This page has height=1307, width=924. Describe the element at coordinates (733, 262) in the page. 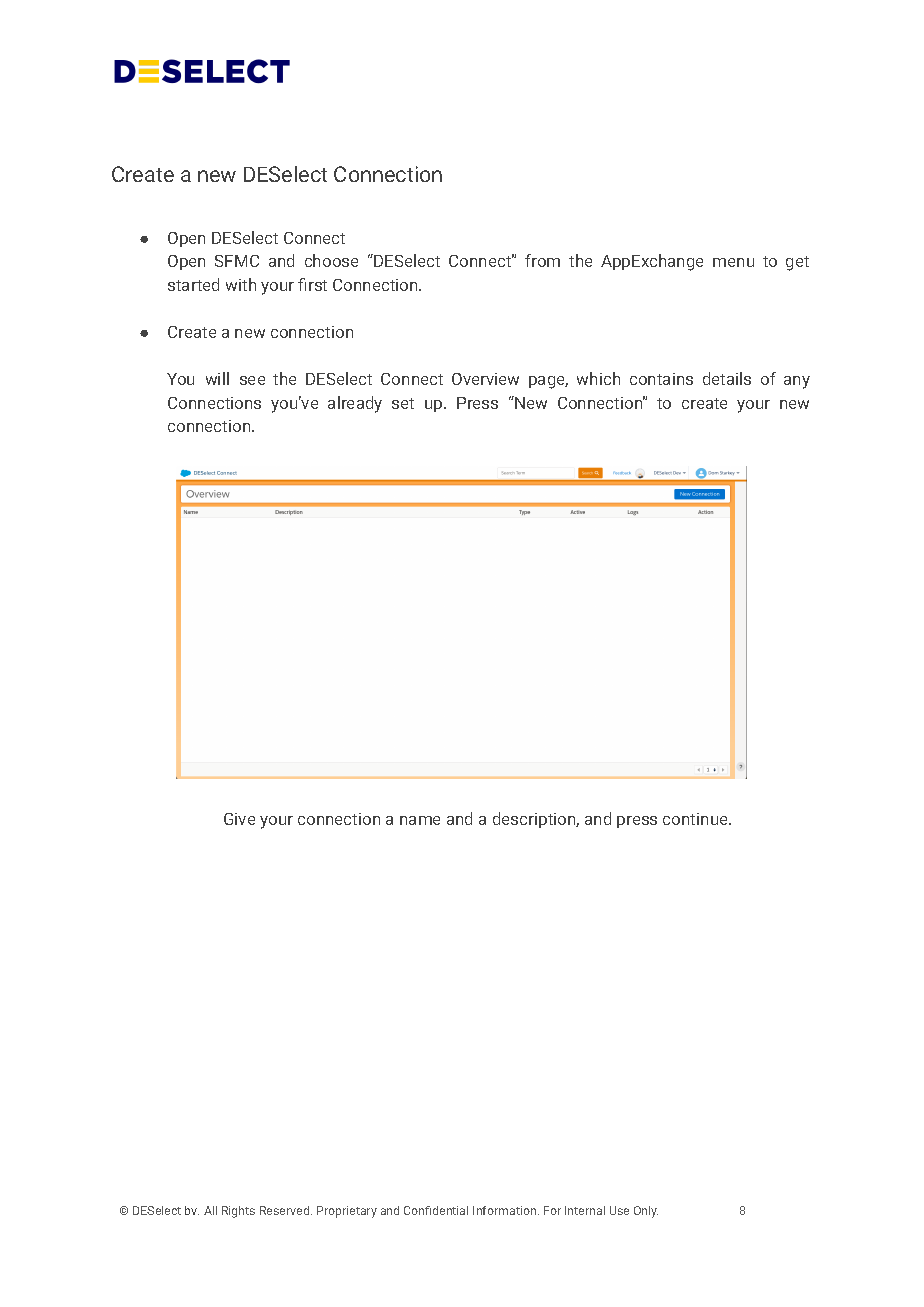

I see `menu` at that location.
